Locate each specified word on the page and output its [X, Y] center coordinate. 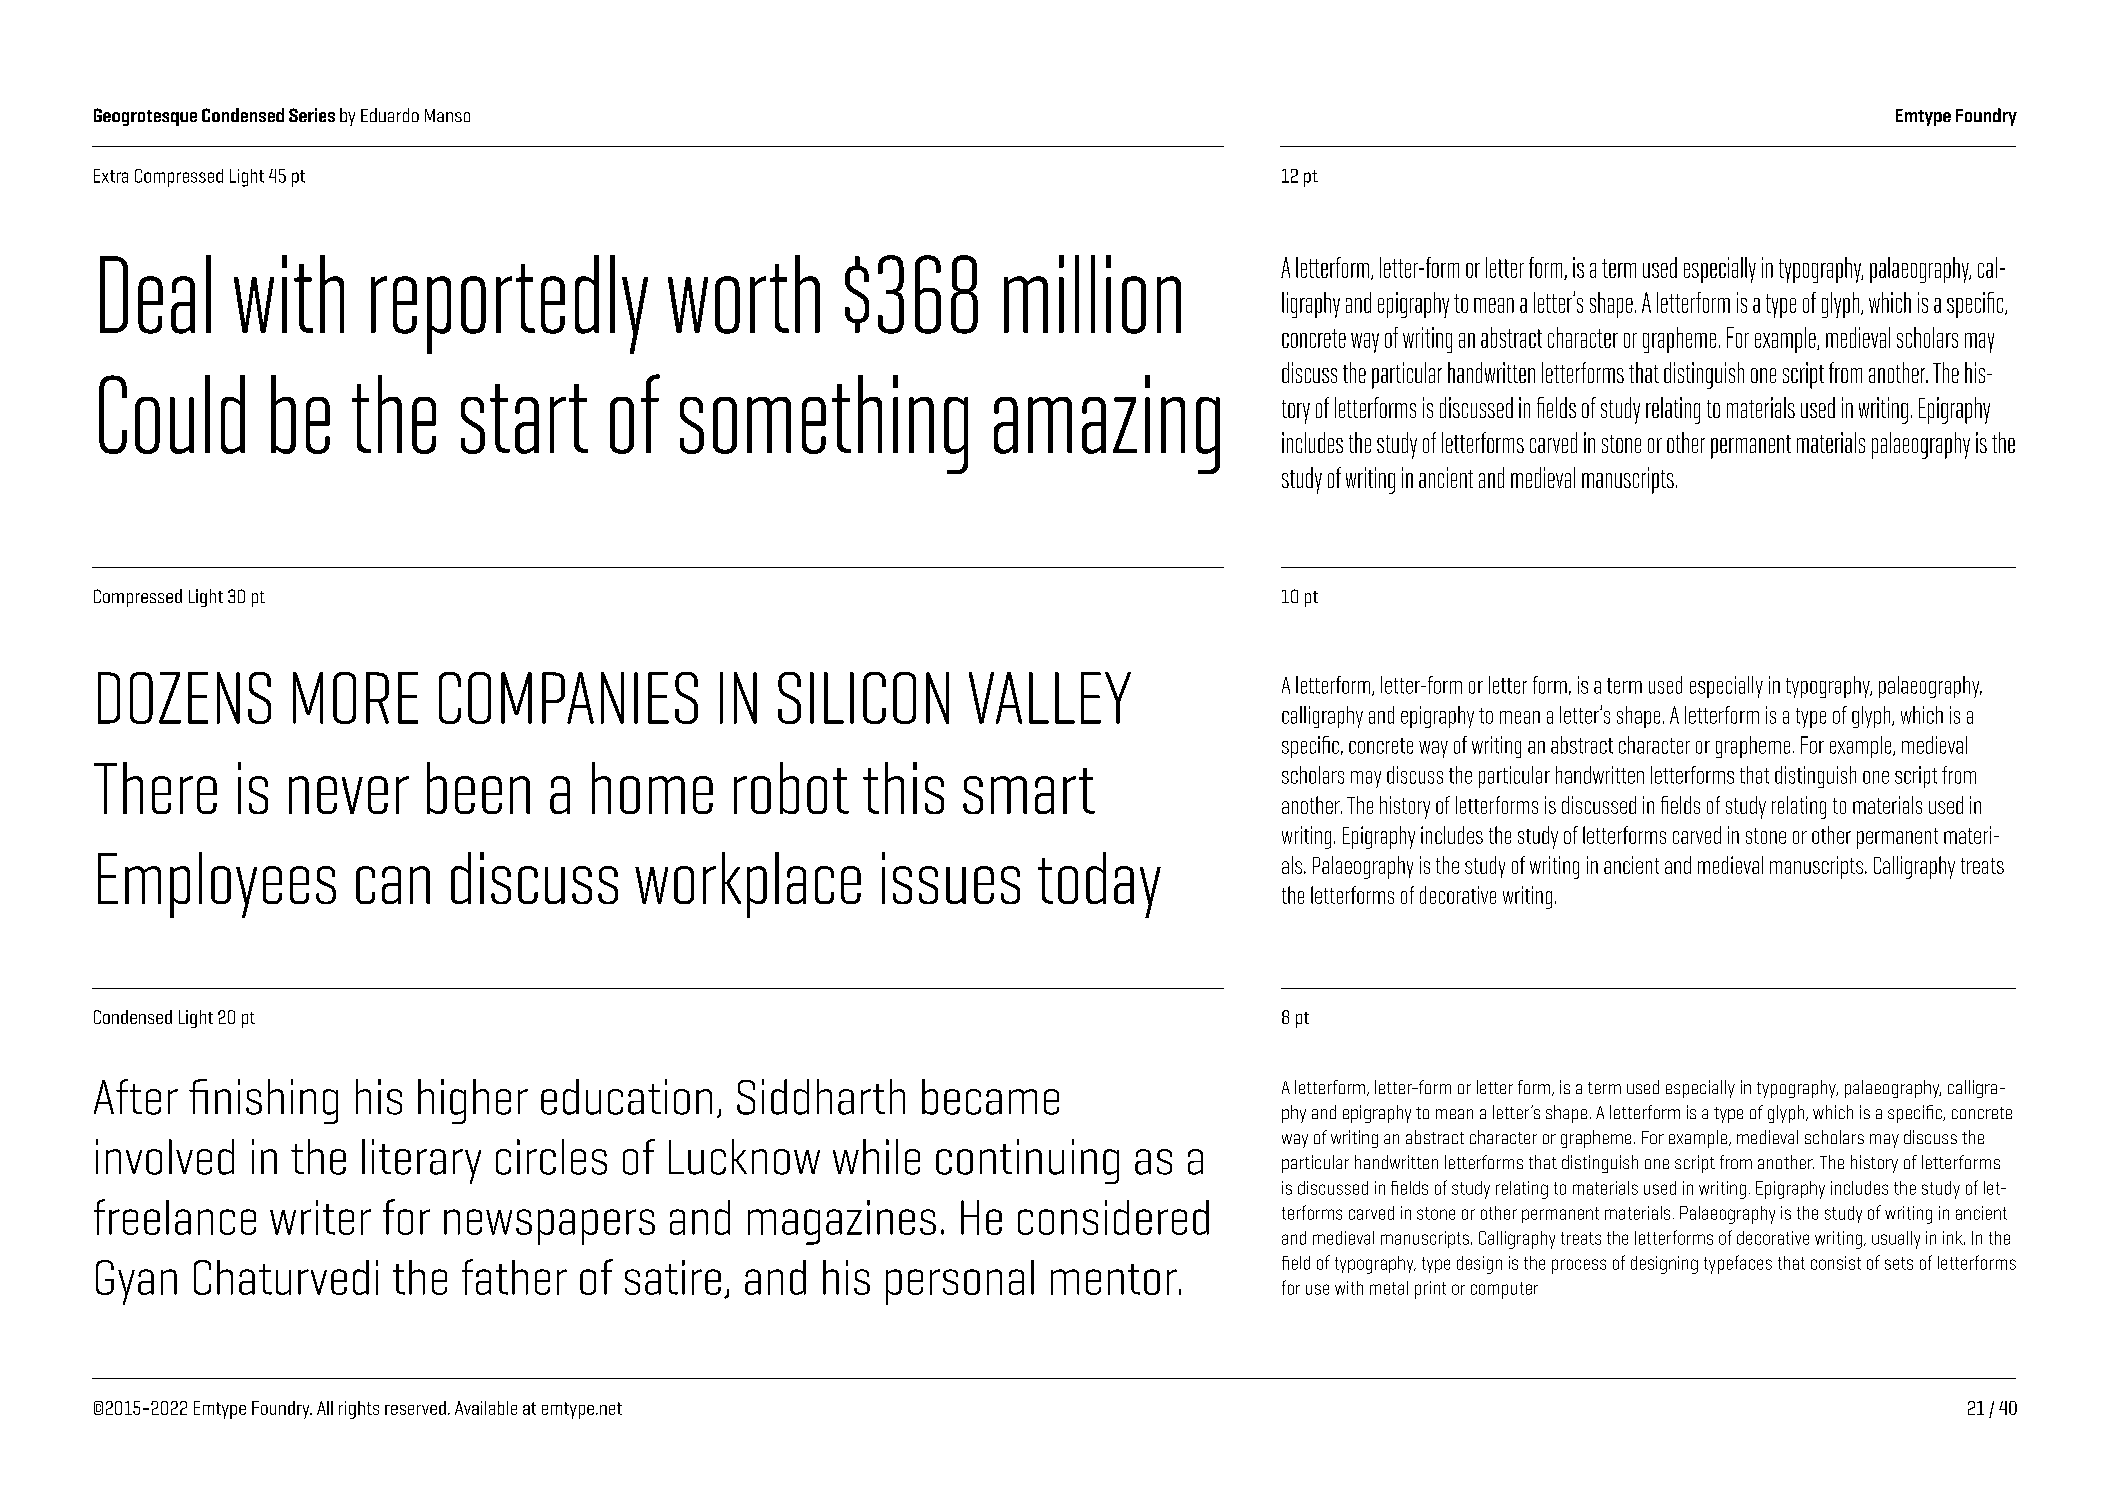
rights [359, 1410]
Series [312, 115]
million [1092, 294]
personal [960, 1282]
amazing [1107, 424]
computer [1504, 1290]
